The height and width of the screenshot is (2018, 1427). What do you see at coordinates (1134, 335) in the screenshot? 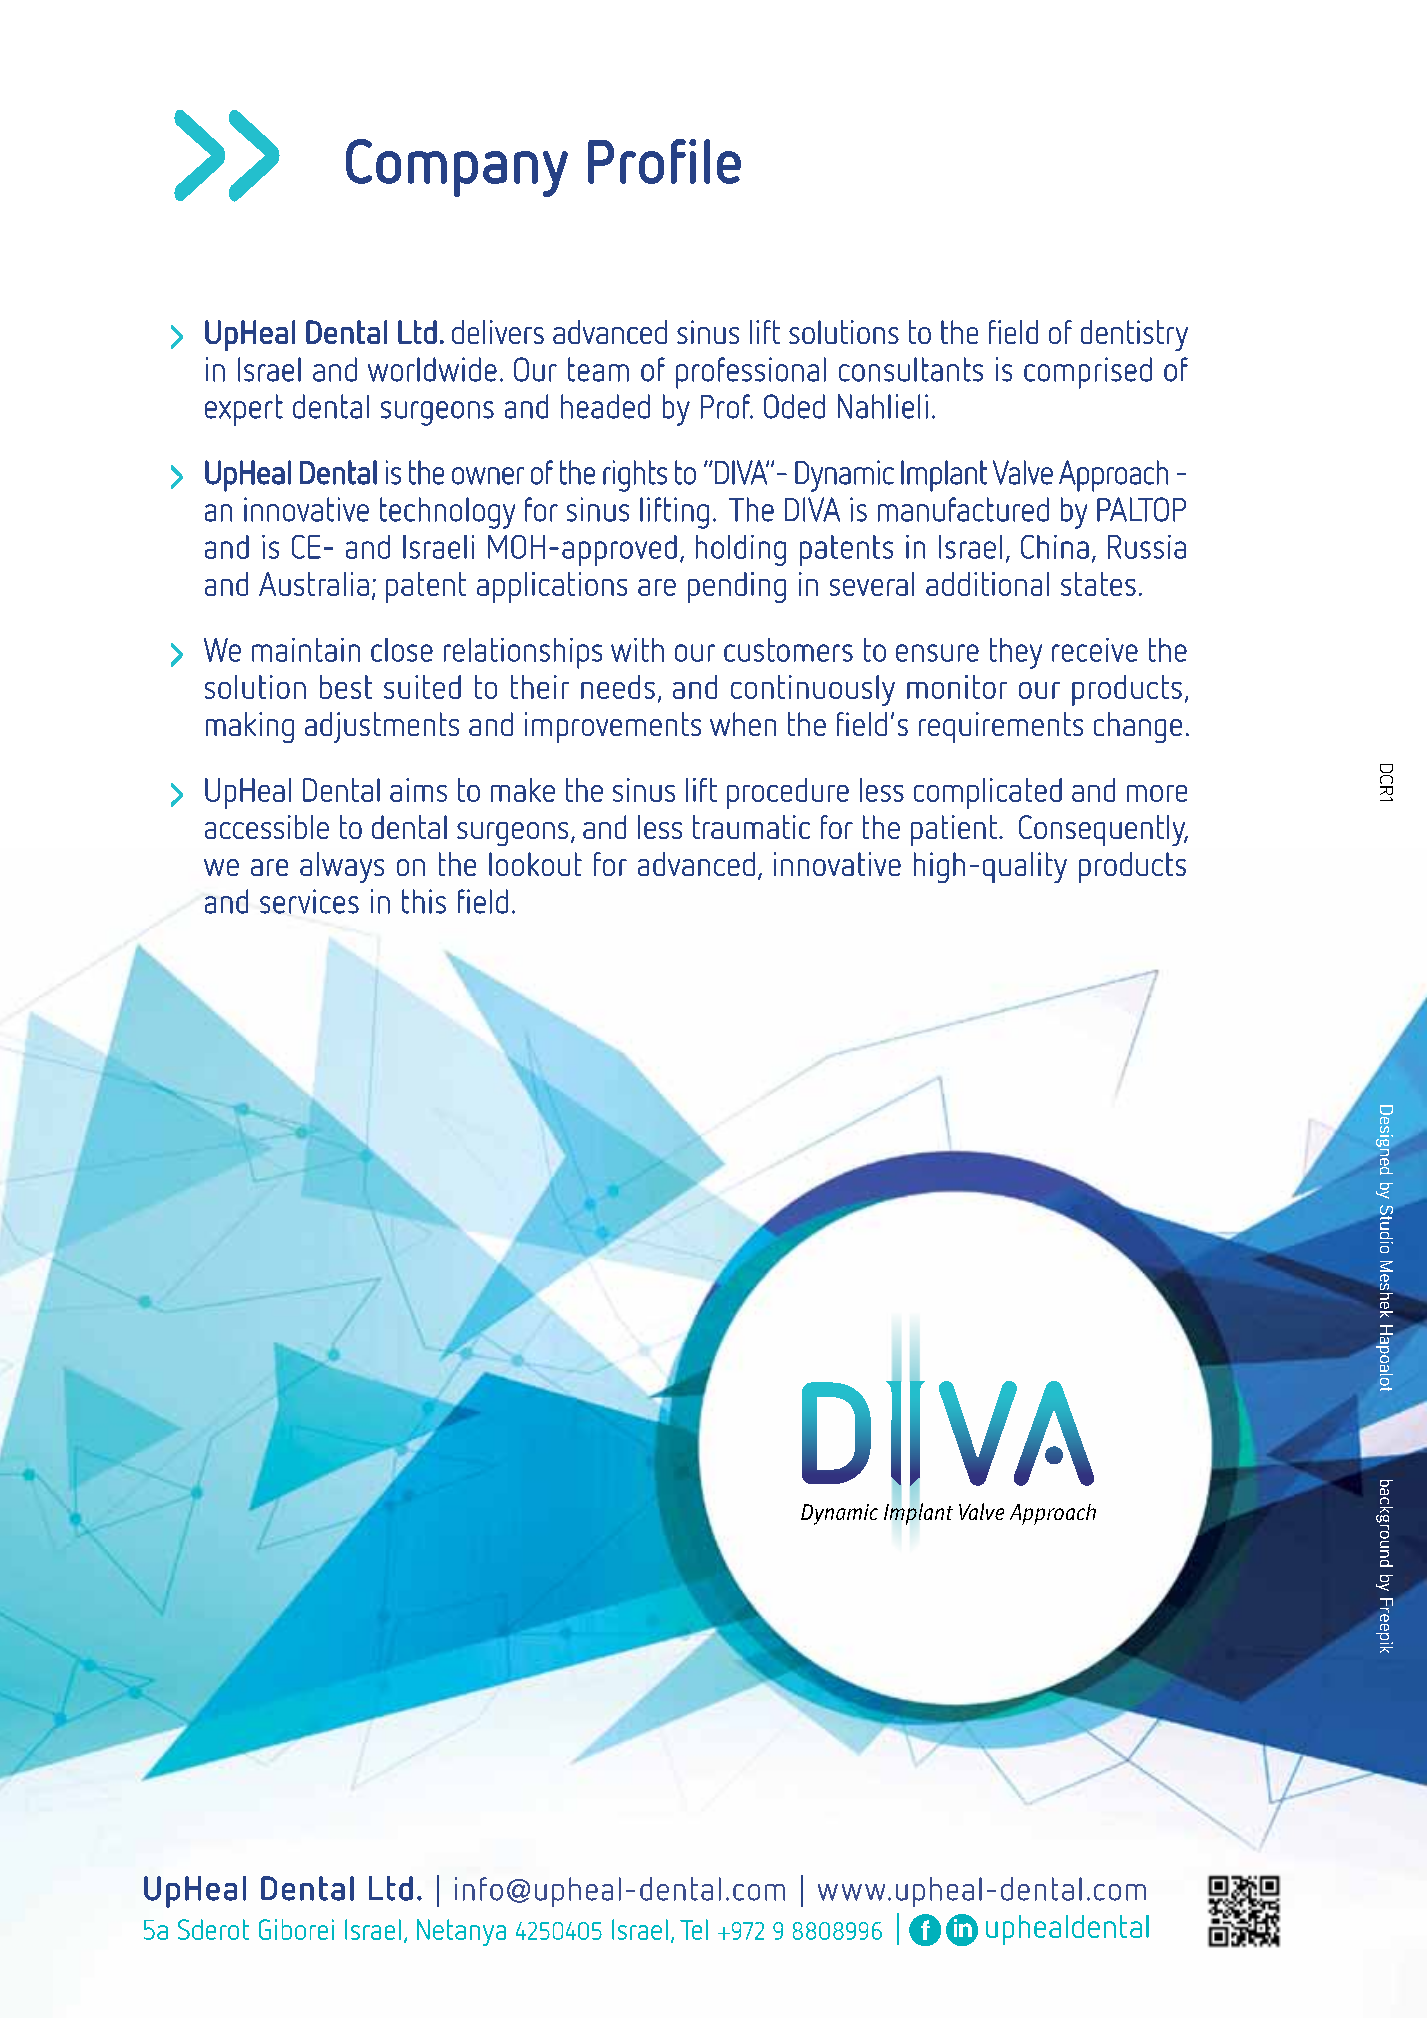
I see `dentistry` at bounding box center [1134, 335].
